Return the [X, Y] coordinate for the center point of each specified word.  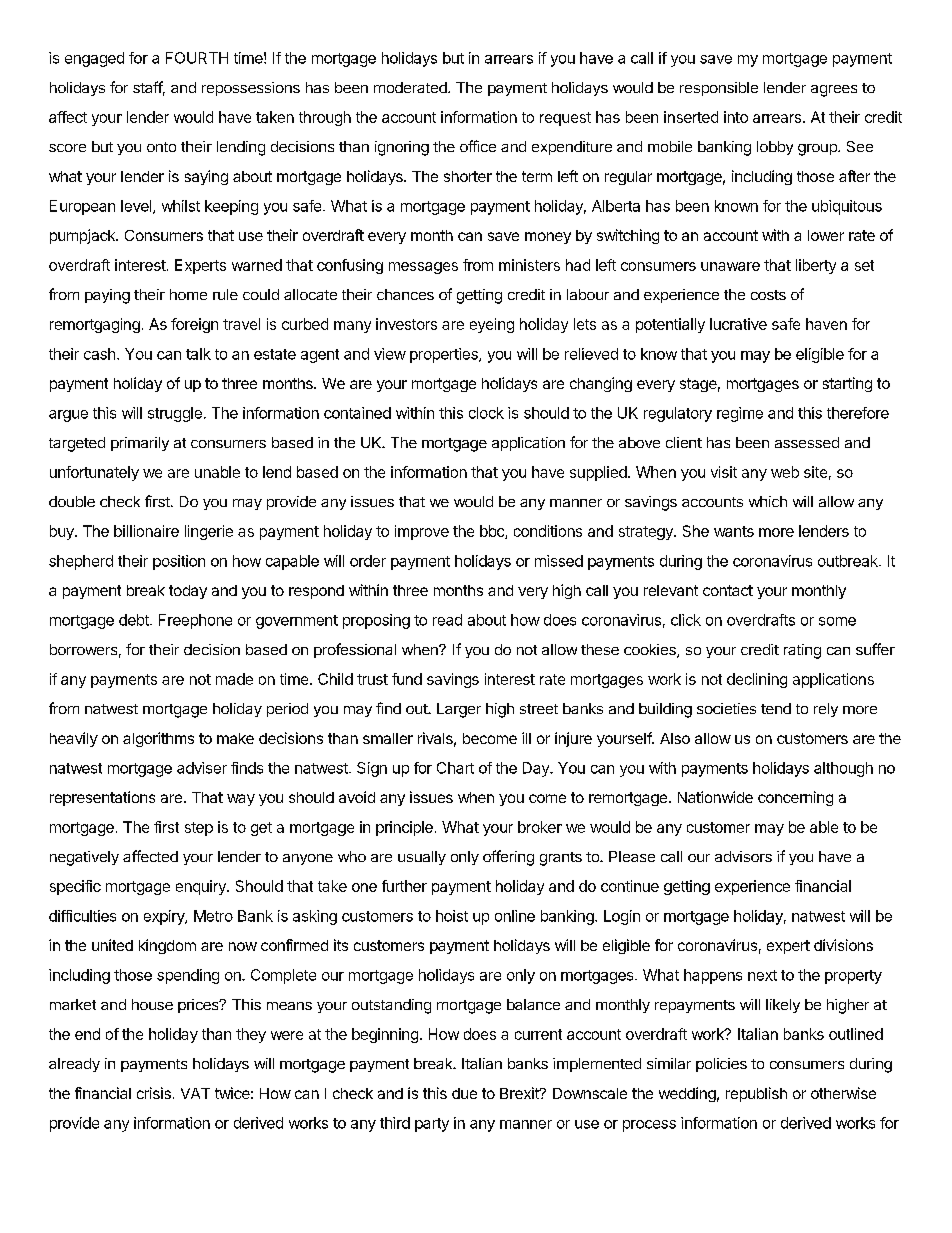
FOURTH [197, 58]
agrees [834, 91]
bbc [493, 532]
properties [445, 355]
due [464, 1093]
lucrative [738, 324]
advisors [743, 856]
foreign [194, 325]
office [478, 146]
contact [728, 590]
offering [508, 858]
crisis [154, 1093]
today [188, 592]
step [199, 829]
